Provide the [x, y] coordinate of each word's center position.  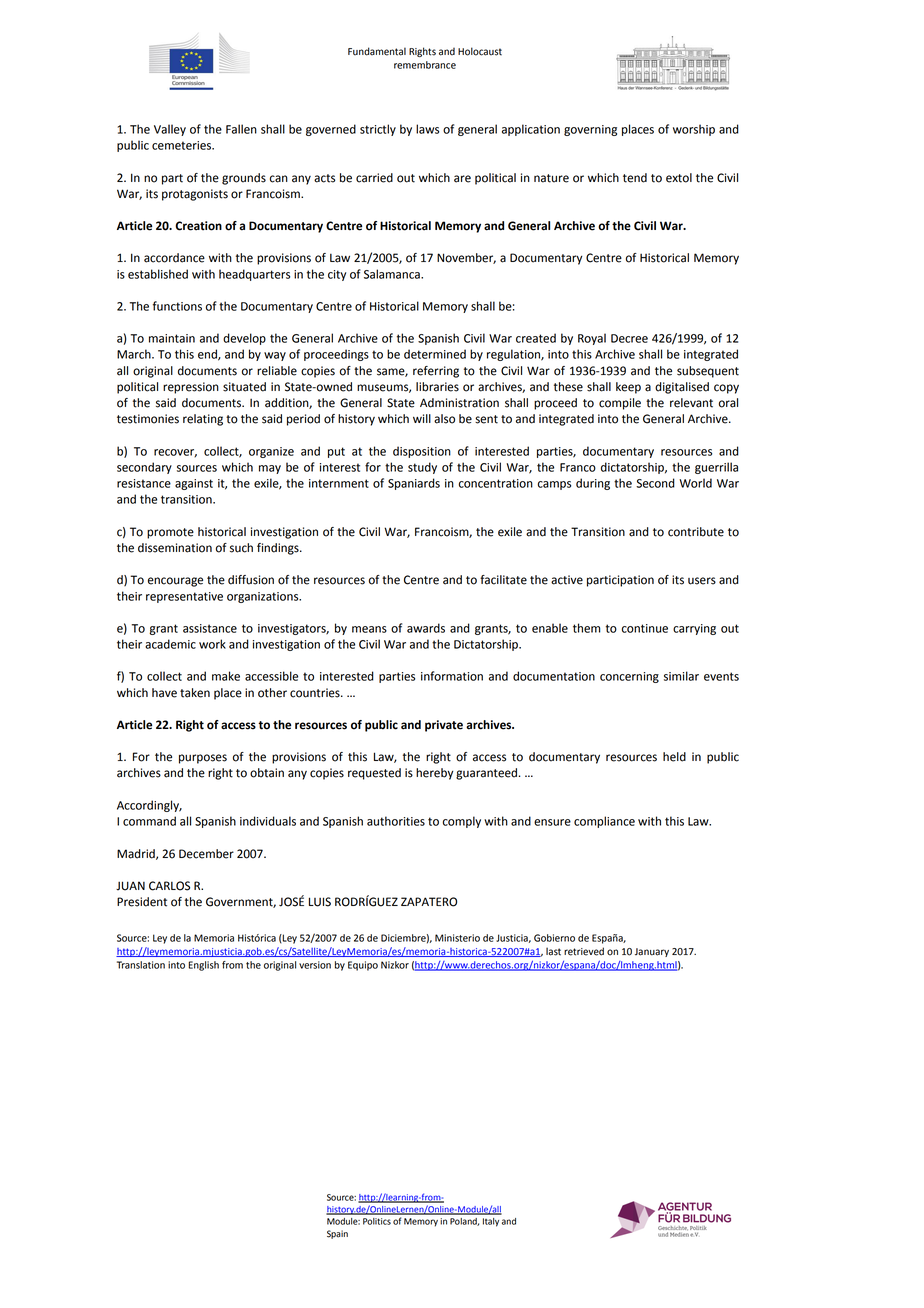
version [315, 965]
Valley [170, 130]
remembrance [425, 65]
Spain [337, 1234]
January [652, 952]
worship [694, 130]
